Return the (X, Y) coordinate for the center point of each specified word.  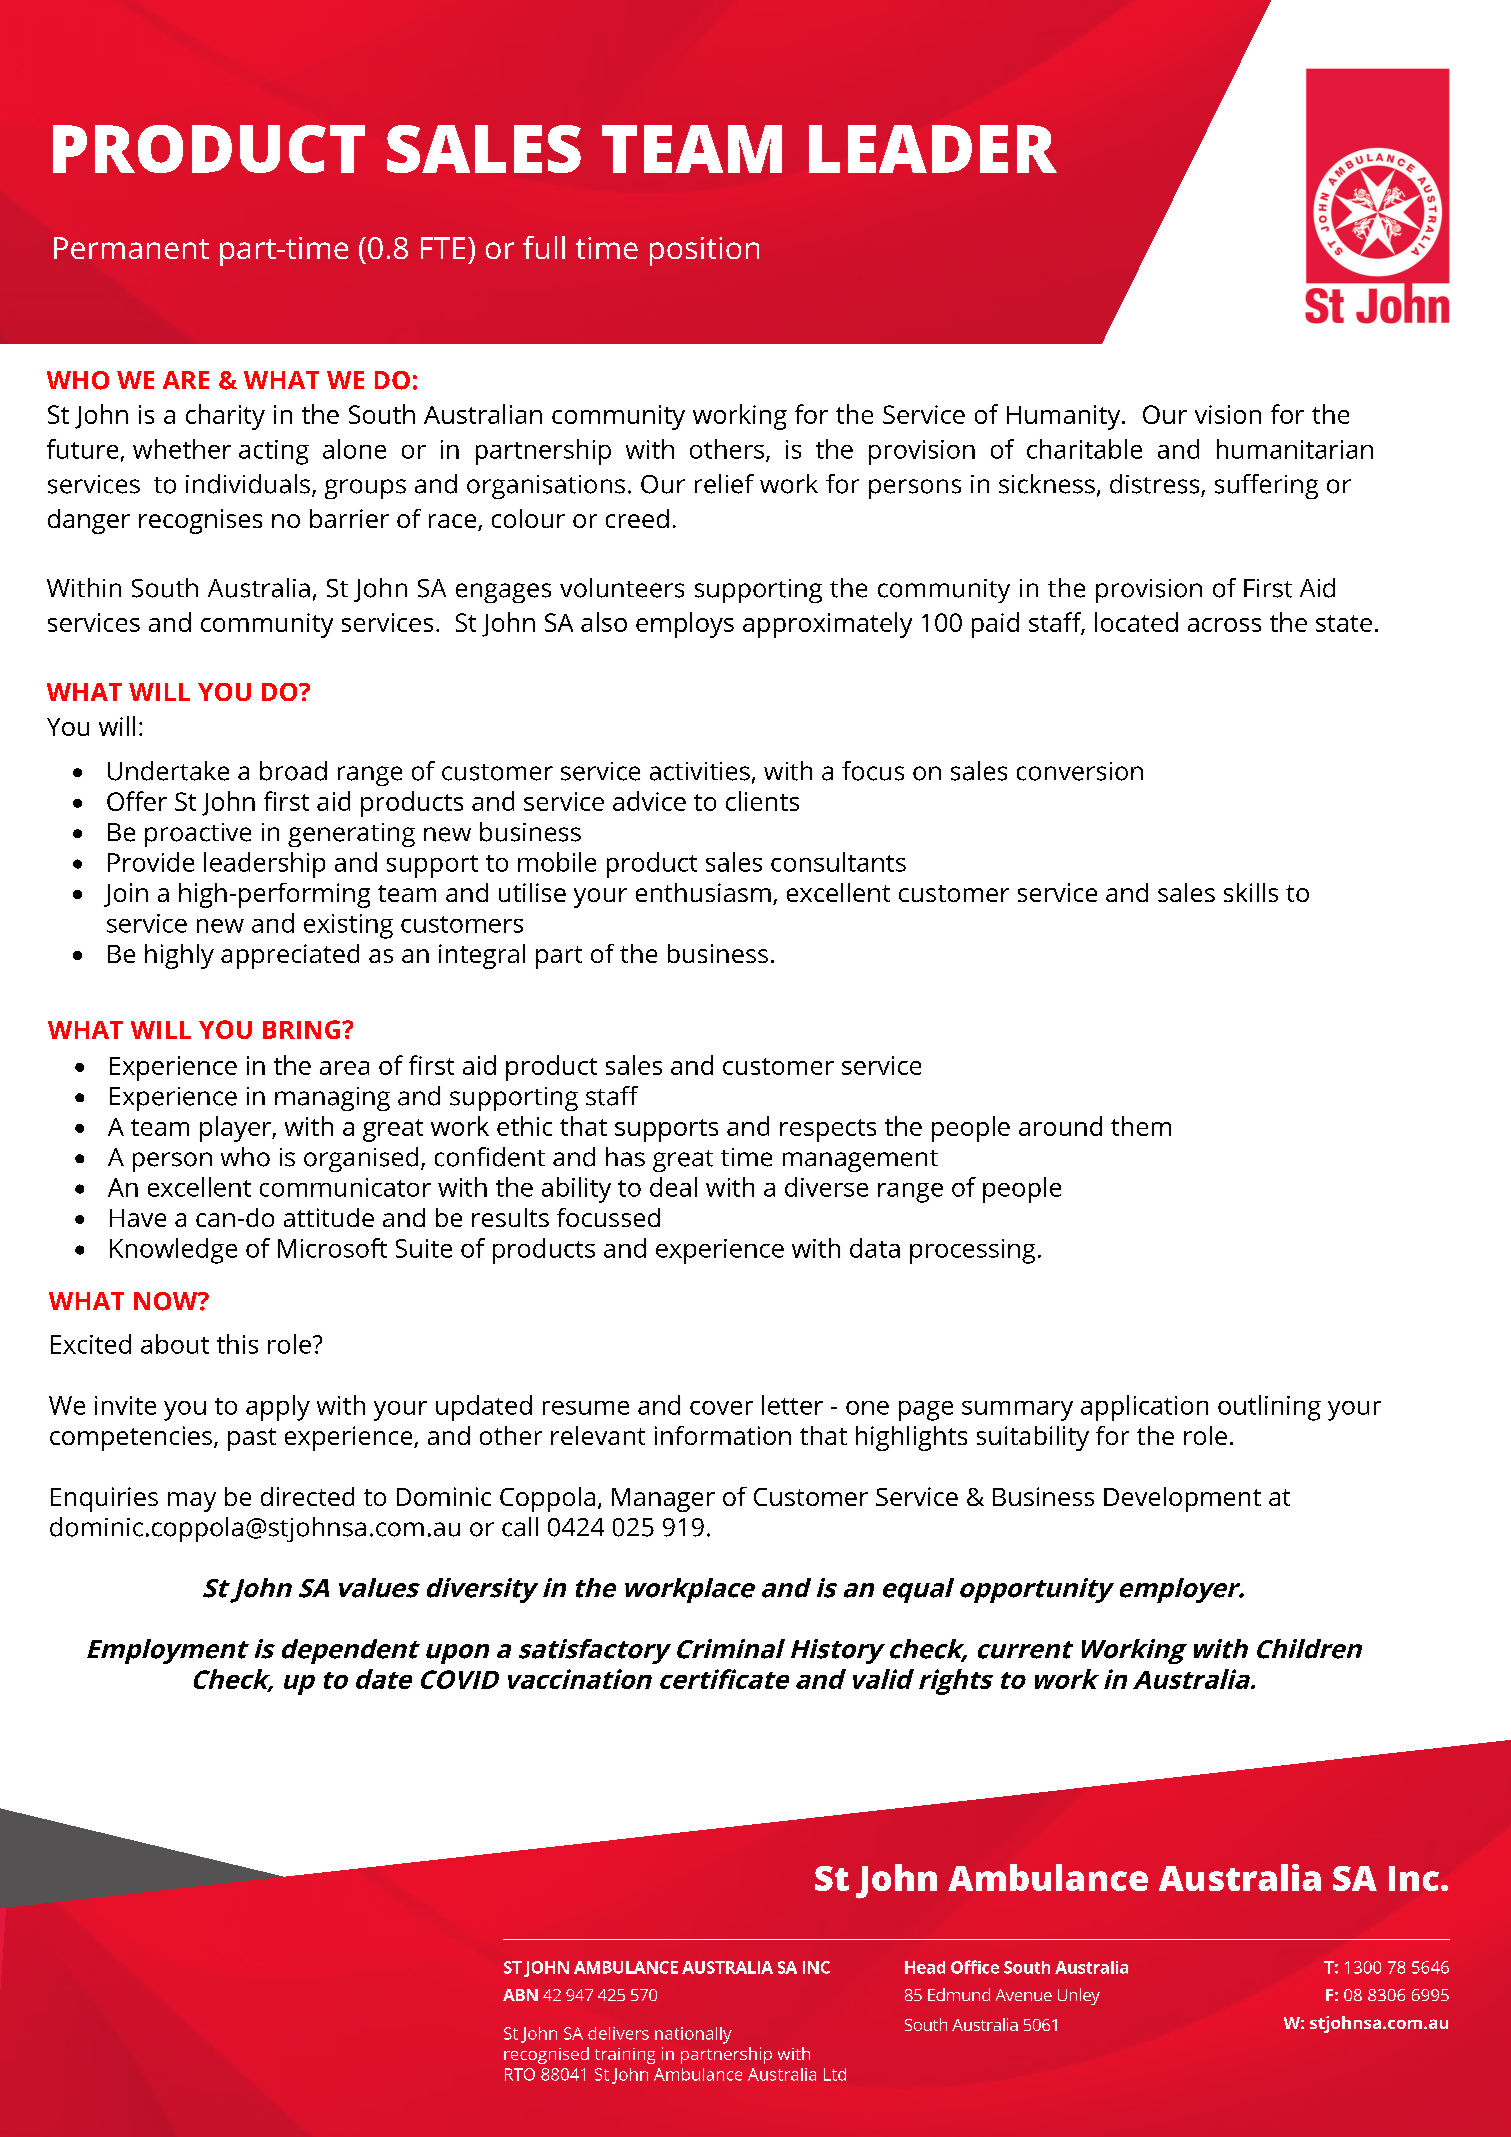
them (1141, 1126)
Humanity (1065, 417)
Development (1182, 1499)
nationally (693, 2035)
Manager (663, 1500)
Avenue (1024, 1995)
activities (700, 771)
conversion (1080, 771)
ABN (520, 1995)
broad (293, 771)
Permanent (131, 248)
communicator (345, 1187)
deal (673, 1187)
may (192, 1502)
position (704, 251)
